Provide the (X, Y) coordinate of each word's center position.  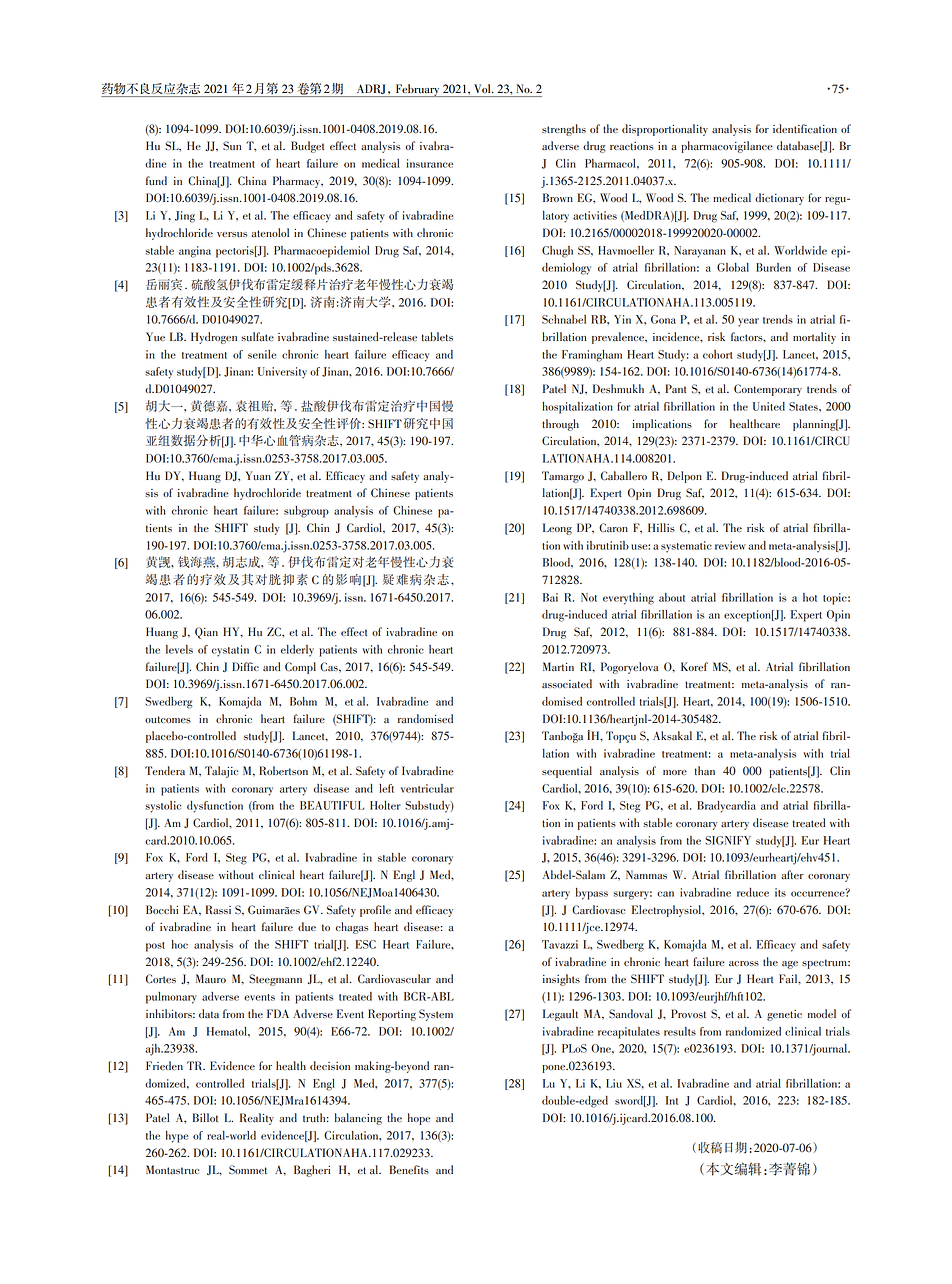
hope (419, 1119)
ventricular (427, 788)
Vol (483, 88)
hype (177, 1137)
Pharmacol (611, 163)
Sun (232, 145)
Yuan (258, 476)
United (769, 406)
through (560, 425)
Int (672, 1100)
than (705, 771)
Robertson (283, 771)
